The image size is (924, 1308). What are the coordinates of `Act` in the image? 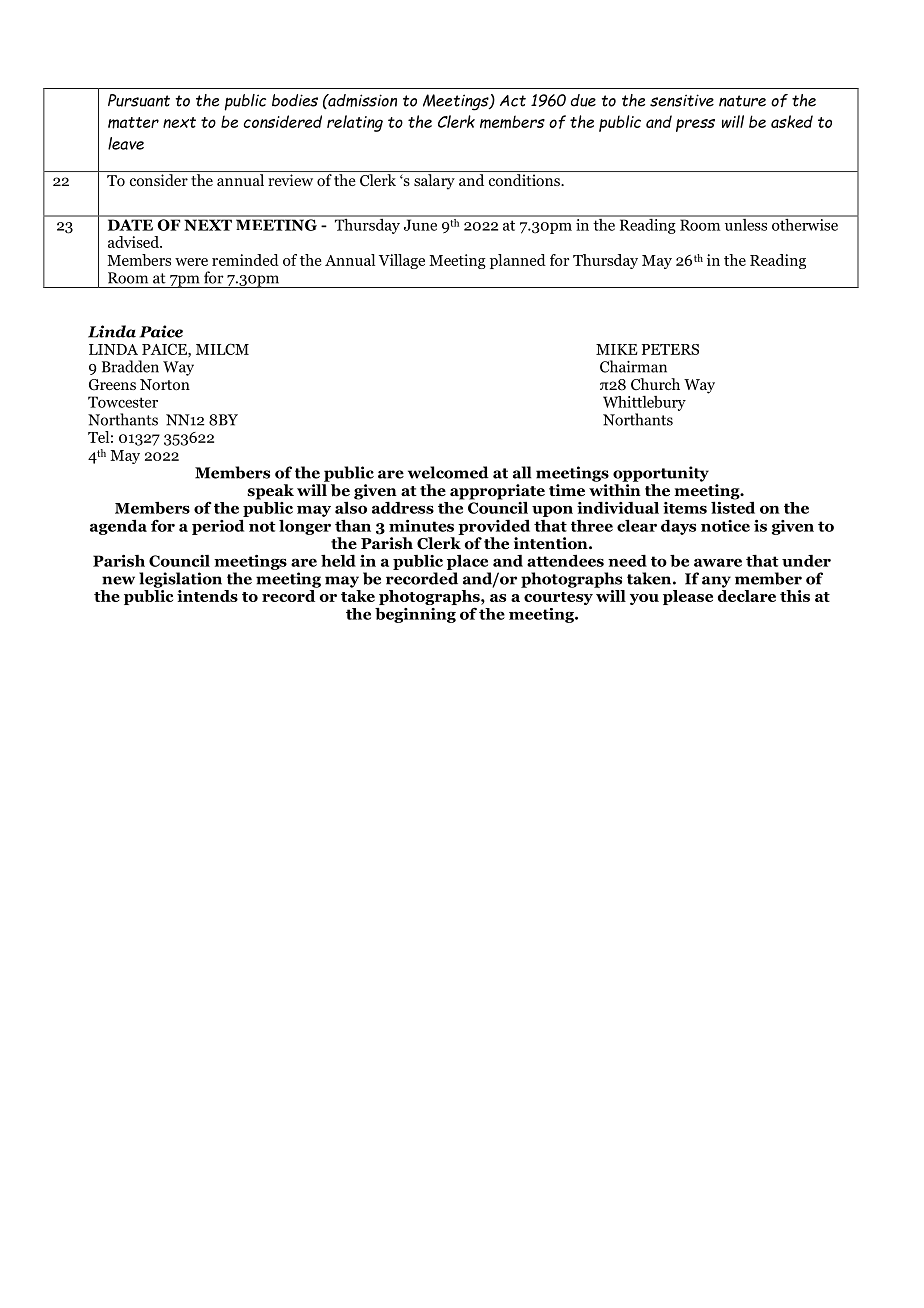 It's located at (513, 101).
